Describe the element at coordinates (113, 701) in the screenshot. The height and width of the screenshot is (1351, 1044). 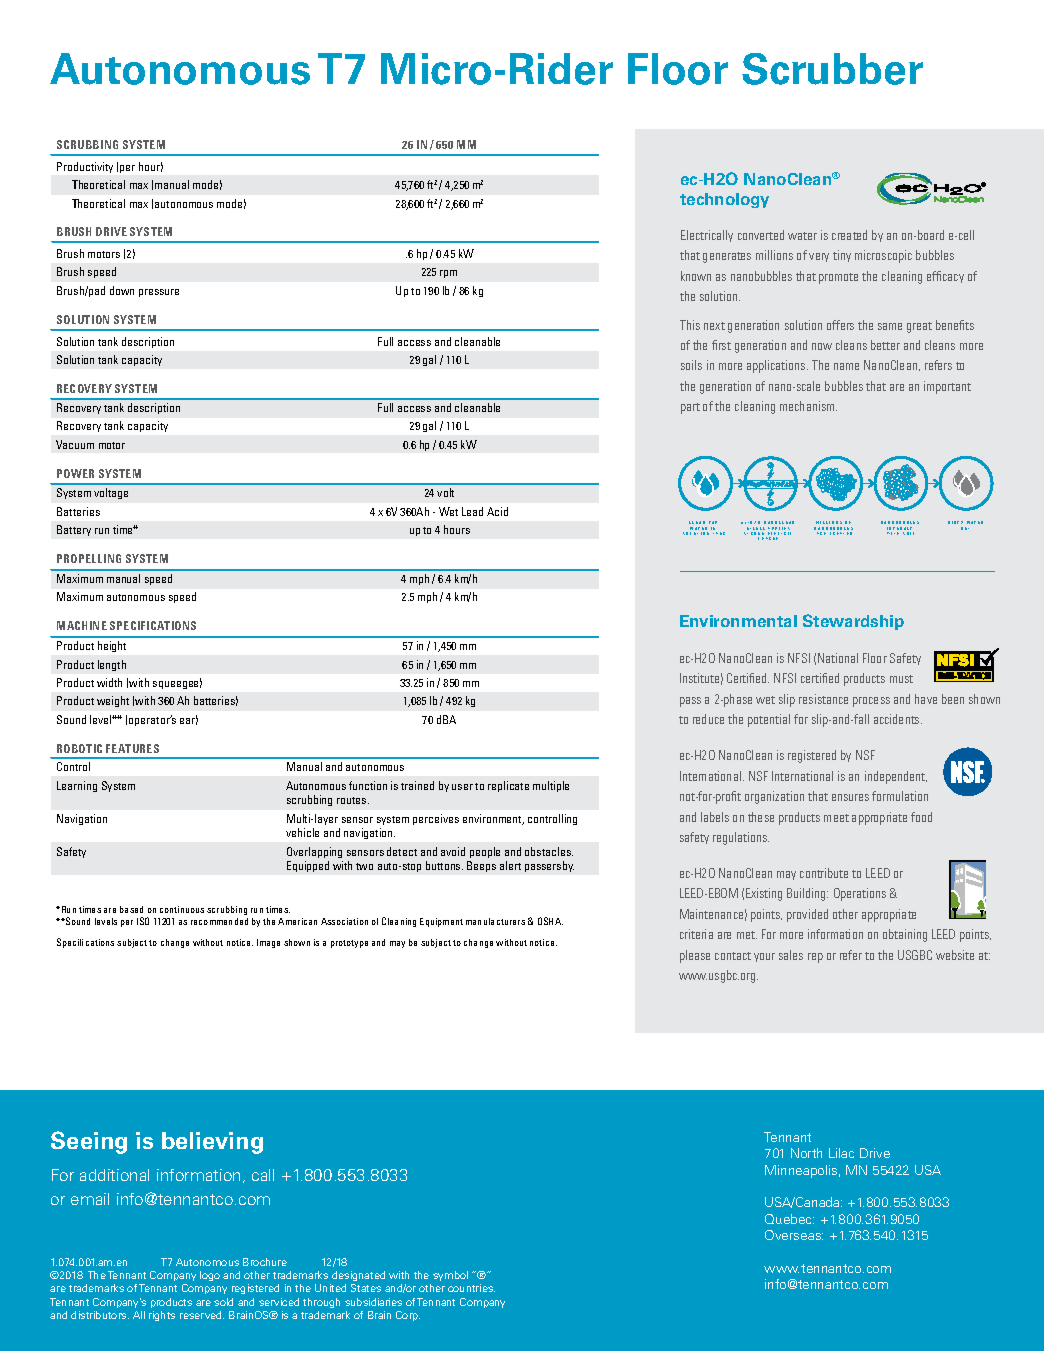
I see `weight` at that location.
